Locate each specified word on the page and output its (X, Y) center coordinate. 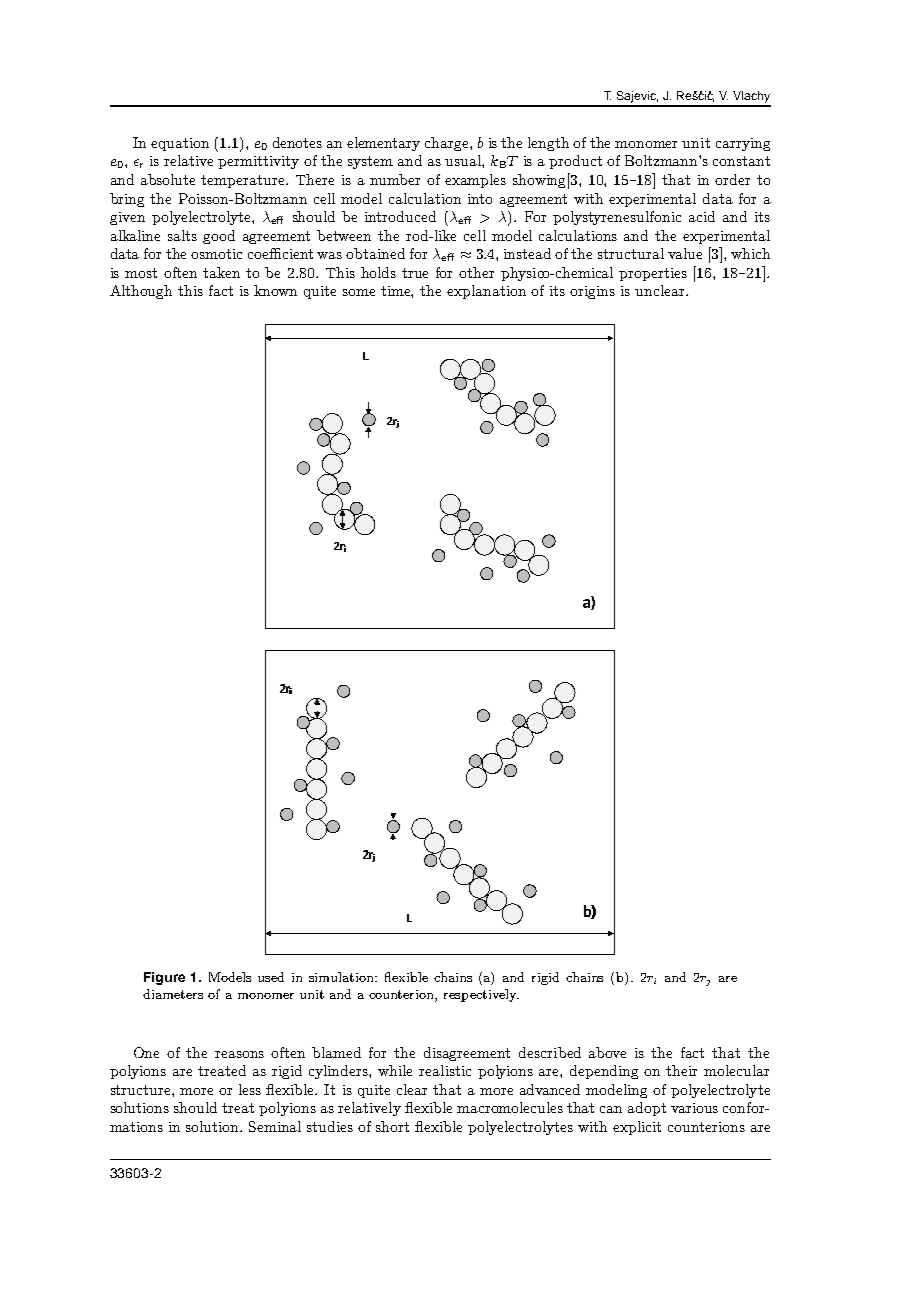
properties (653, 274)
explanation (486, 292)
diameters (173, 994)
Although (141, 292)
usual (464, 160)
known (275, 290)
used (271, 977)
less (250, 1089)
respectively (481, 995)
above (607, 1052)
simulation (342, 977)
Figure (164, 978)
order (732, 179)
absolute (168, 179)
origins (592, 292)
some (359, 292)
